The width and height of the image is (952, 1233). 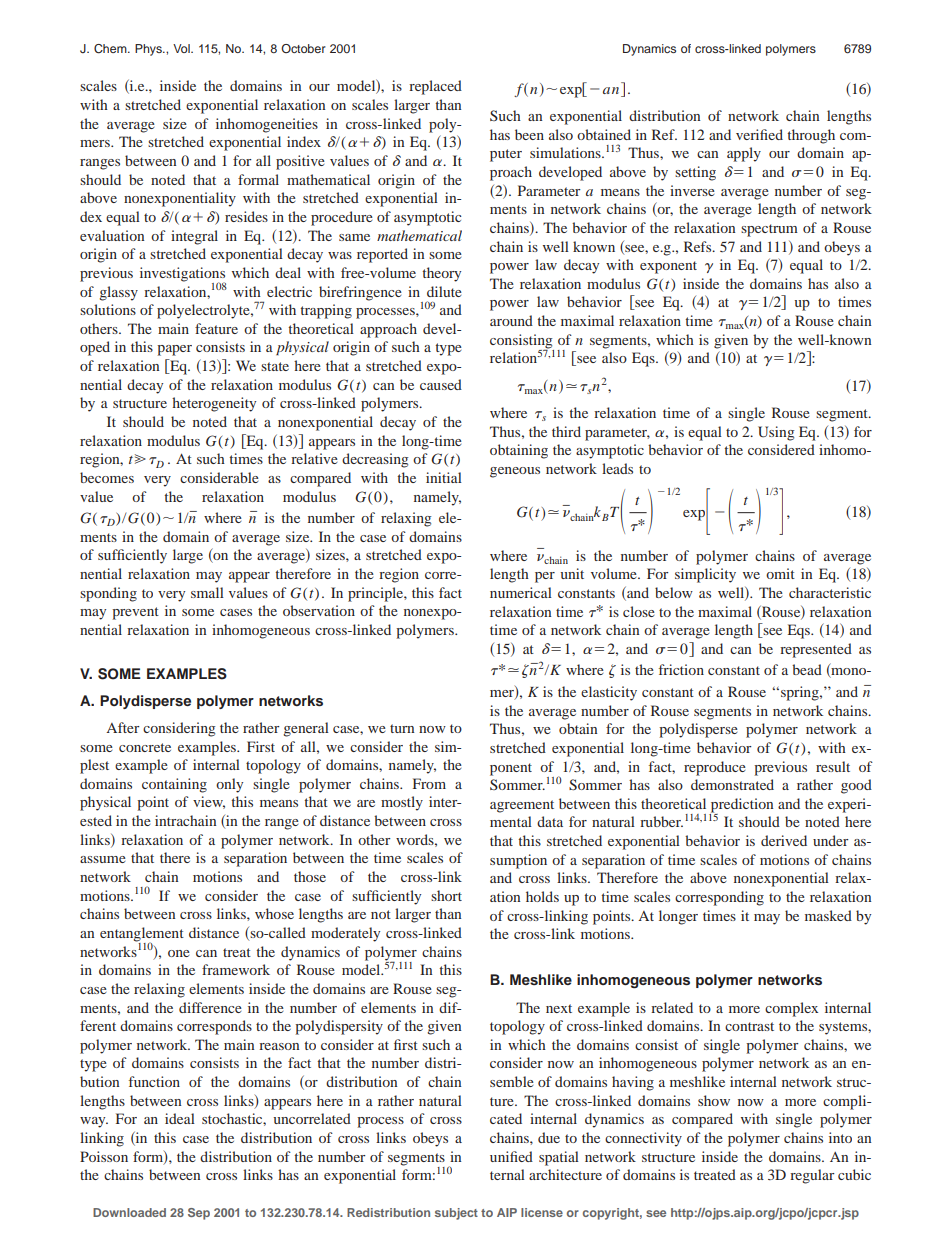 What do you see at coordinates (511, 1156) in the image?
I see `unified` at bounding box center [511, 1156].
